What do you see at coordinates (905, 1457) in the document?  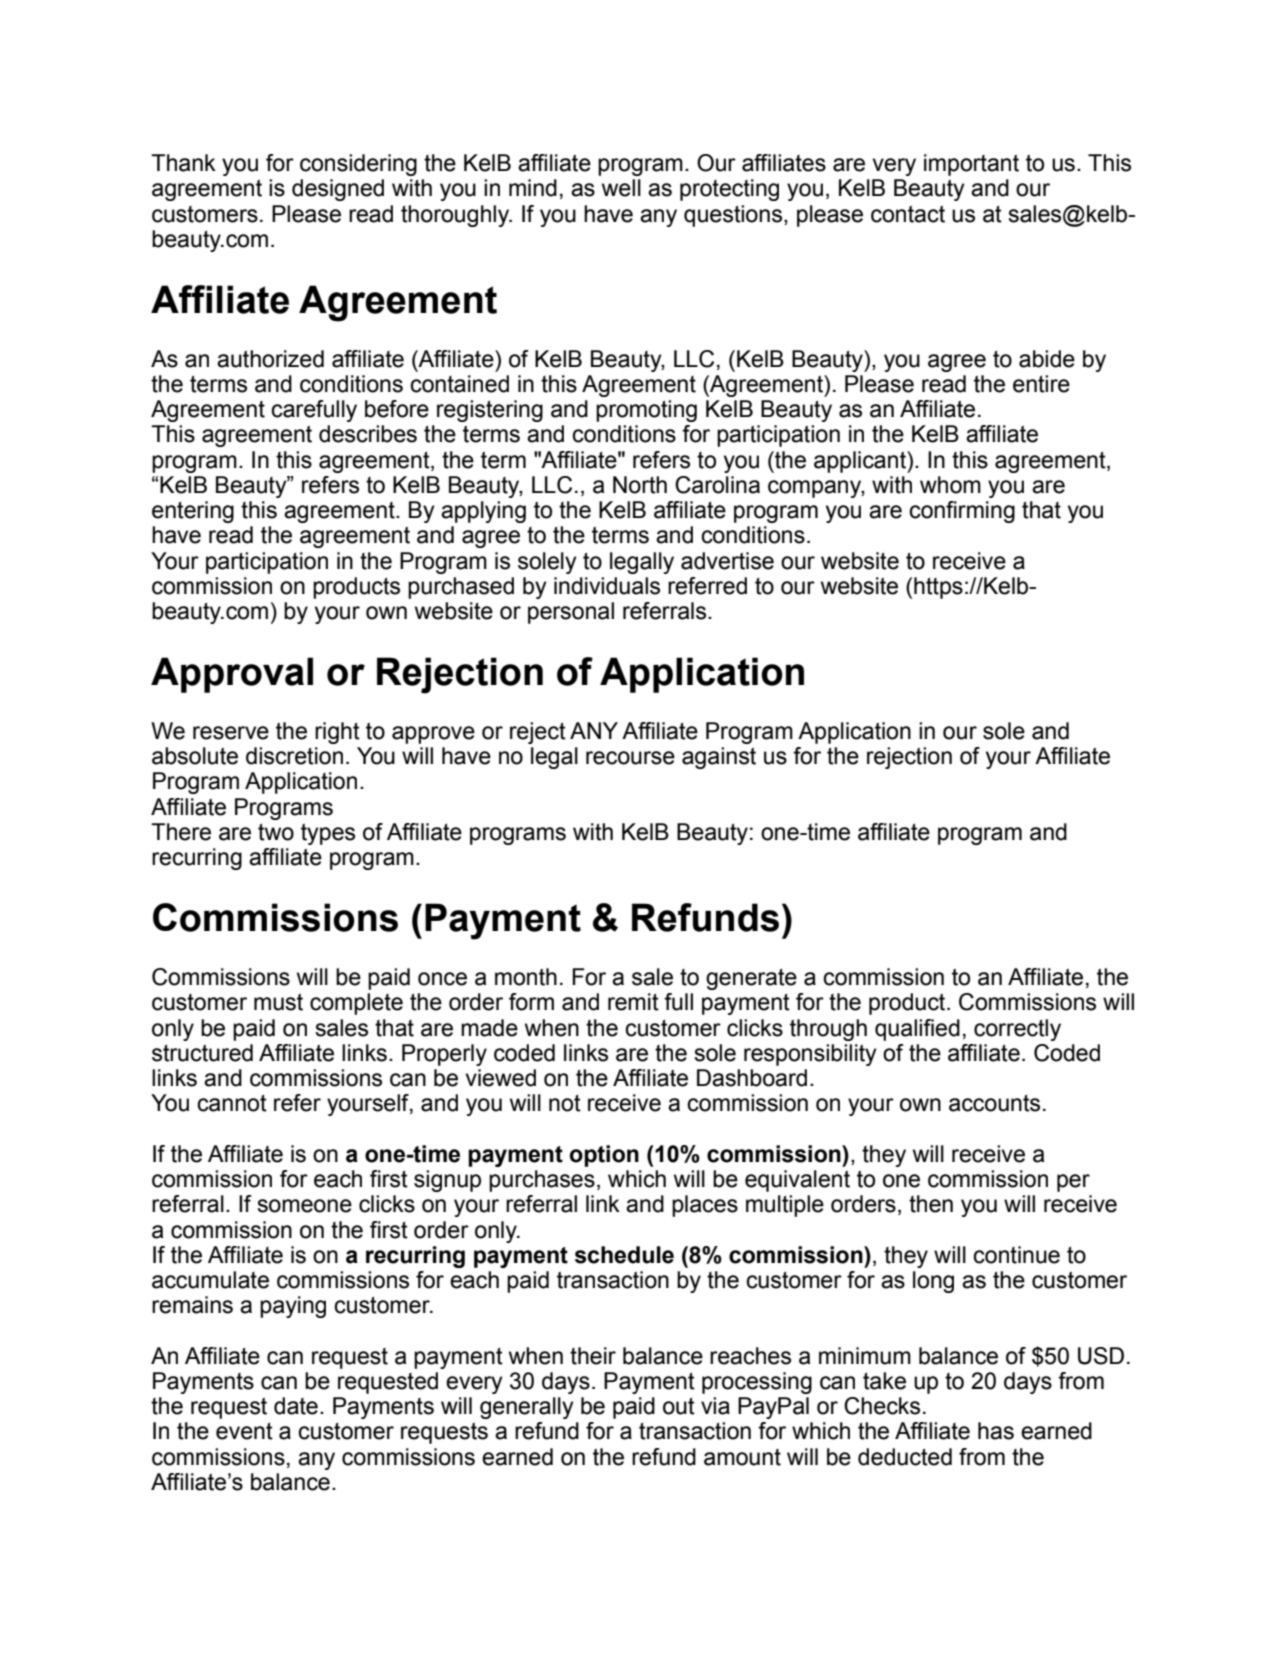 I see `deducted` at bounding box center [905, 1457].
